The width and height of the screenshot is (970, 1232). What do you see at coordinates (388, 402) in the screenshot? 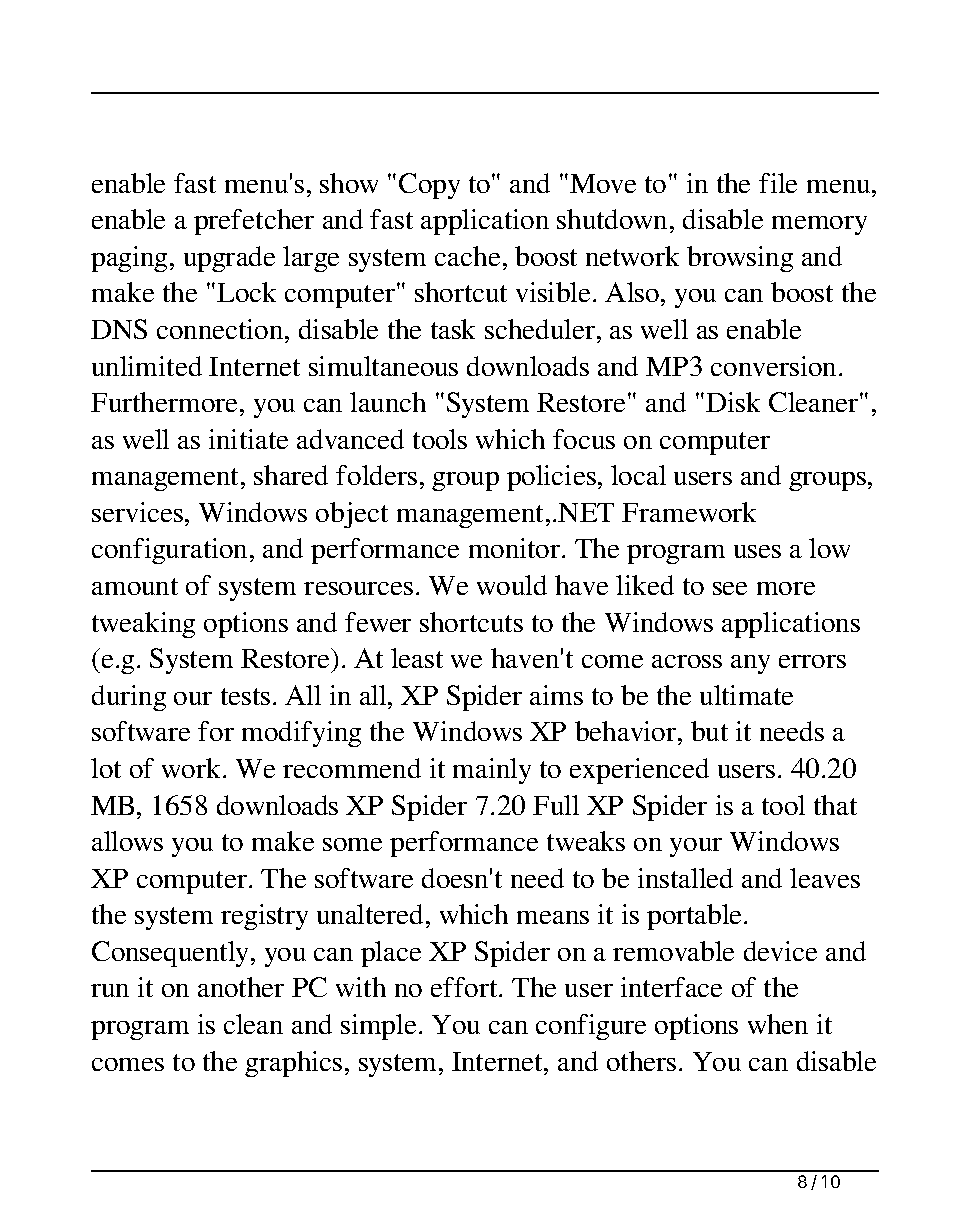
I see `launch` at bounding box center [388, 402].
